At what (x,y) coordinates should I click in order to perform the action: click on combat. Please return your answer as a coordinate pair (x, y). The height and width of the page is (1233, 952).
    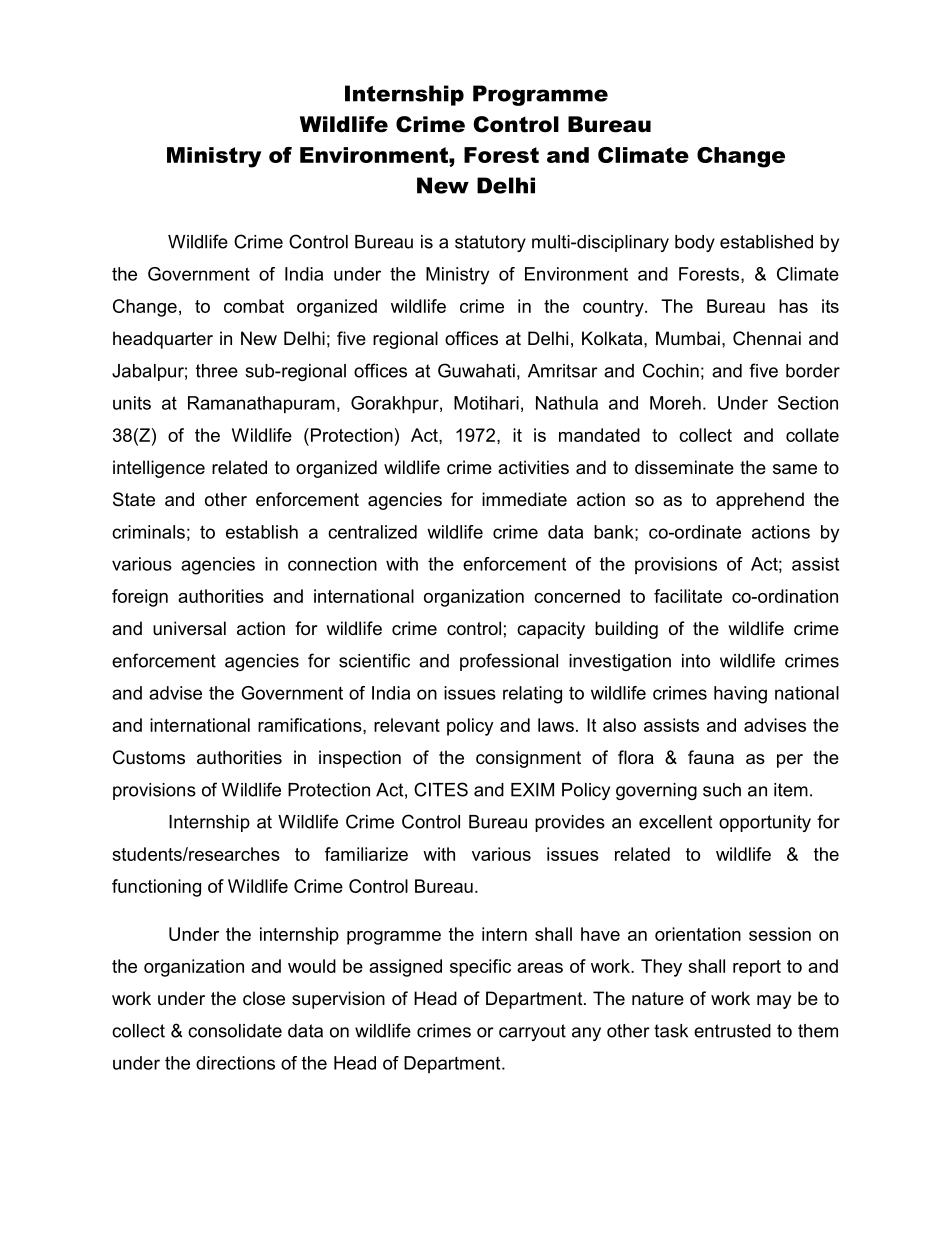
    Looking at the image, I should click on (254, 306).
